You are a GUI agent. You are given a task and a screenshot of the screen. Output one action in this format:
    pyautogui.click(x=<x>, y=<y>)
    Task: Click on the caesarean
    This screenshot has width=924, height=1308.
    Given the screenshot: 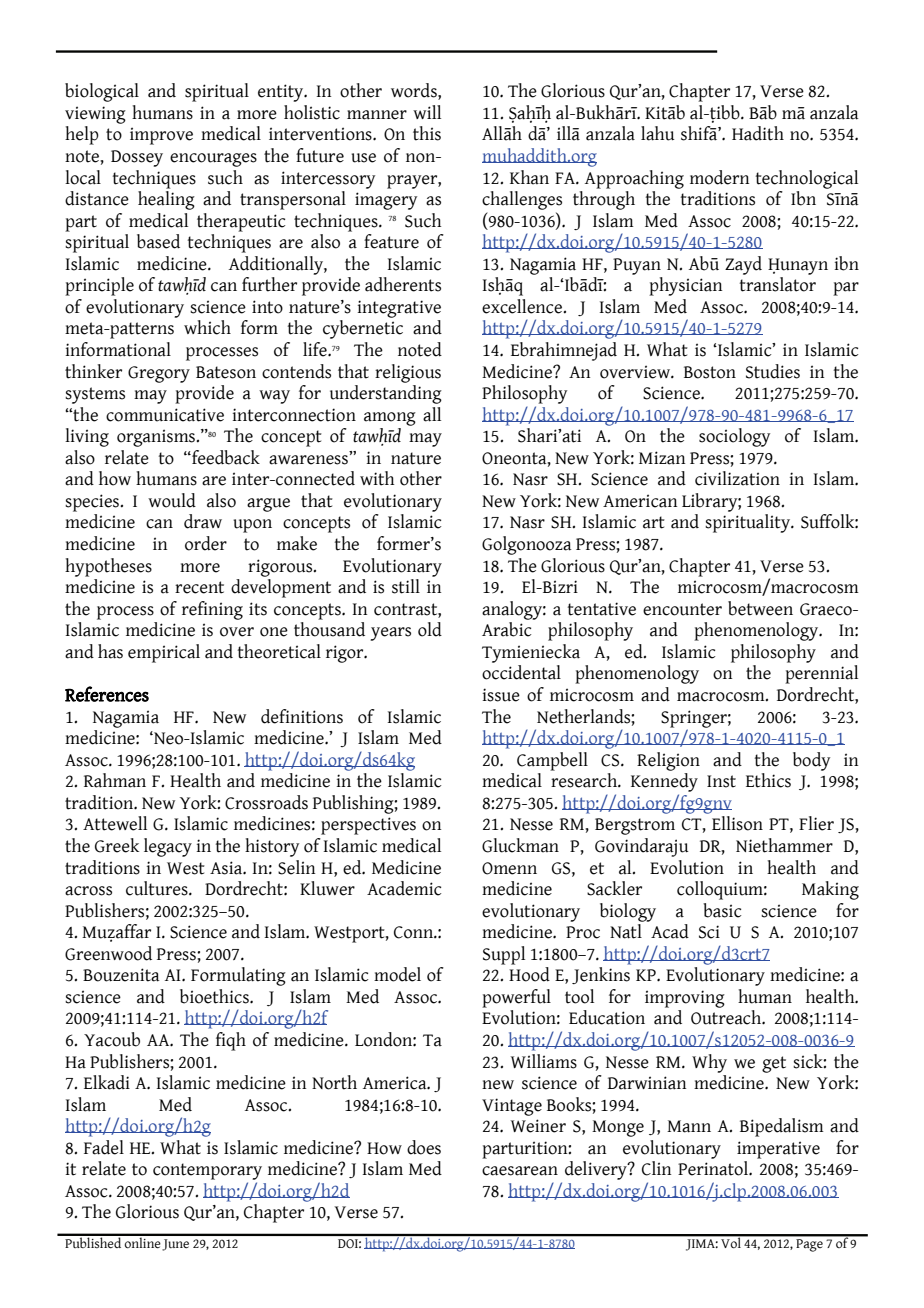 What is the action you would take?
    pyautogui.click(x=520, y=1171)
